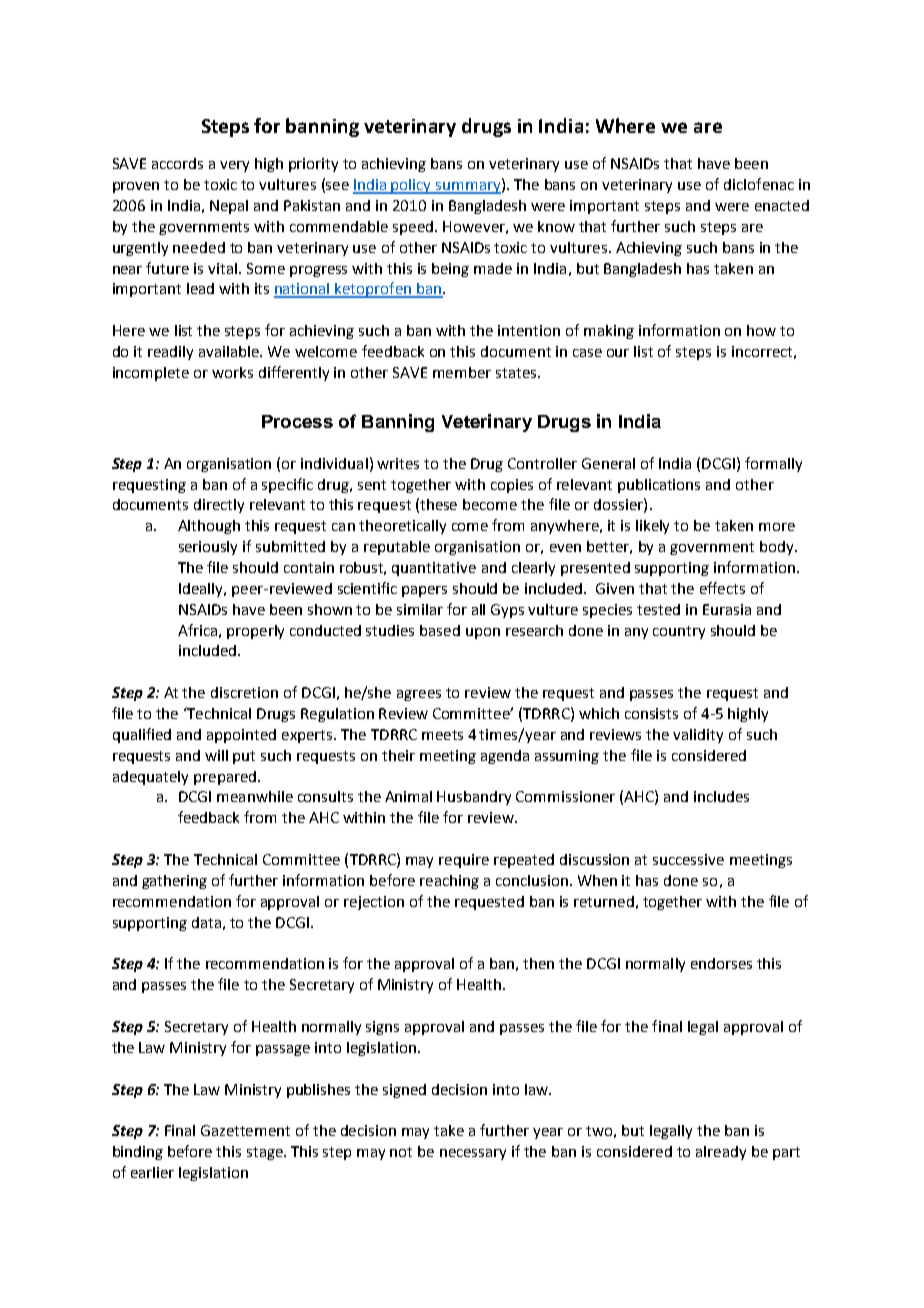 The height and width of the page is (1308, 924). I want to click on stage, so click(266, 1153).
